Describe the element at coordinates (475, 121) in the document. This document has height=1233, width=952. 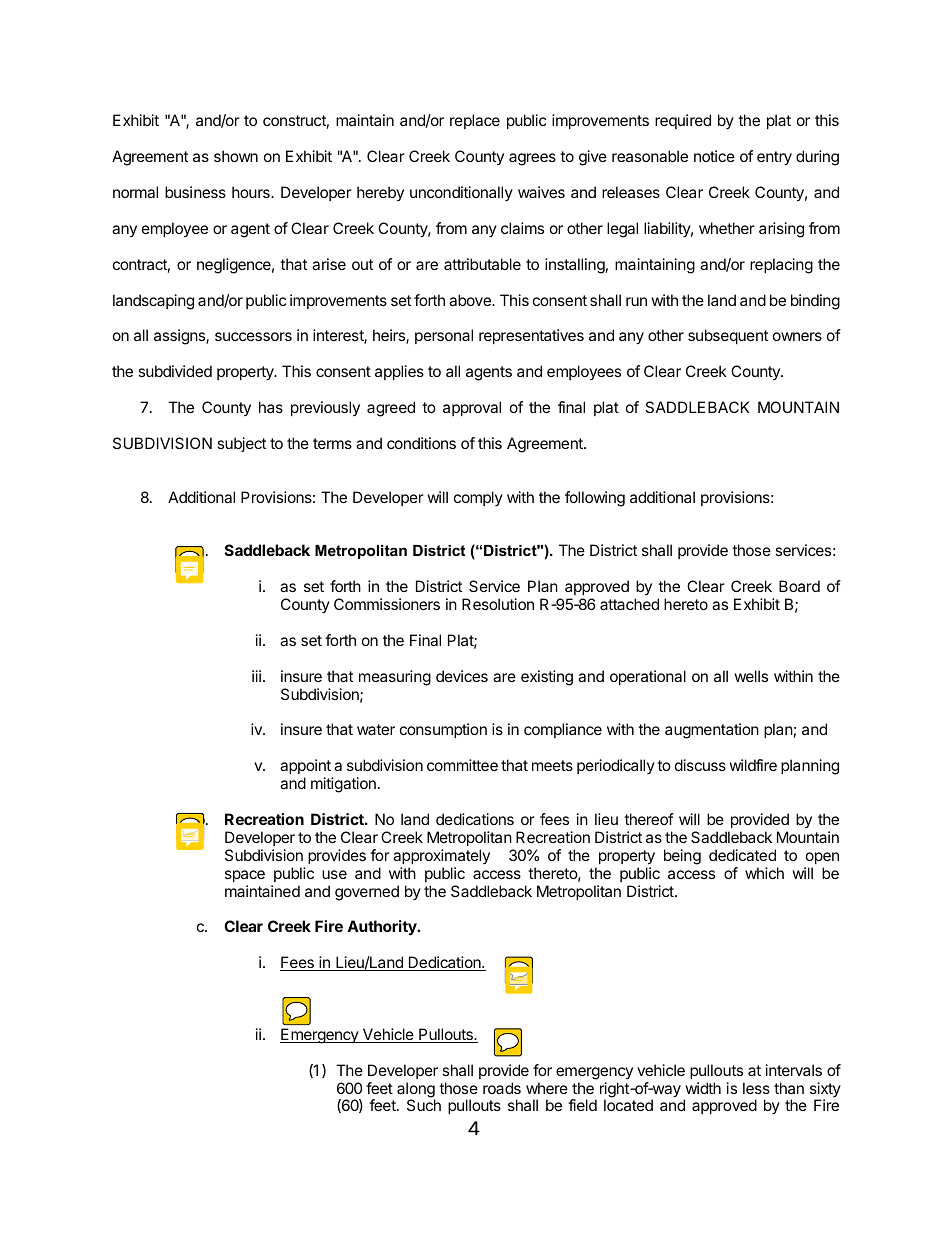
I see `replace` at that location.
